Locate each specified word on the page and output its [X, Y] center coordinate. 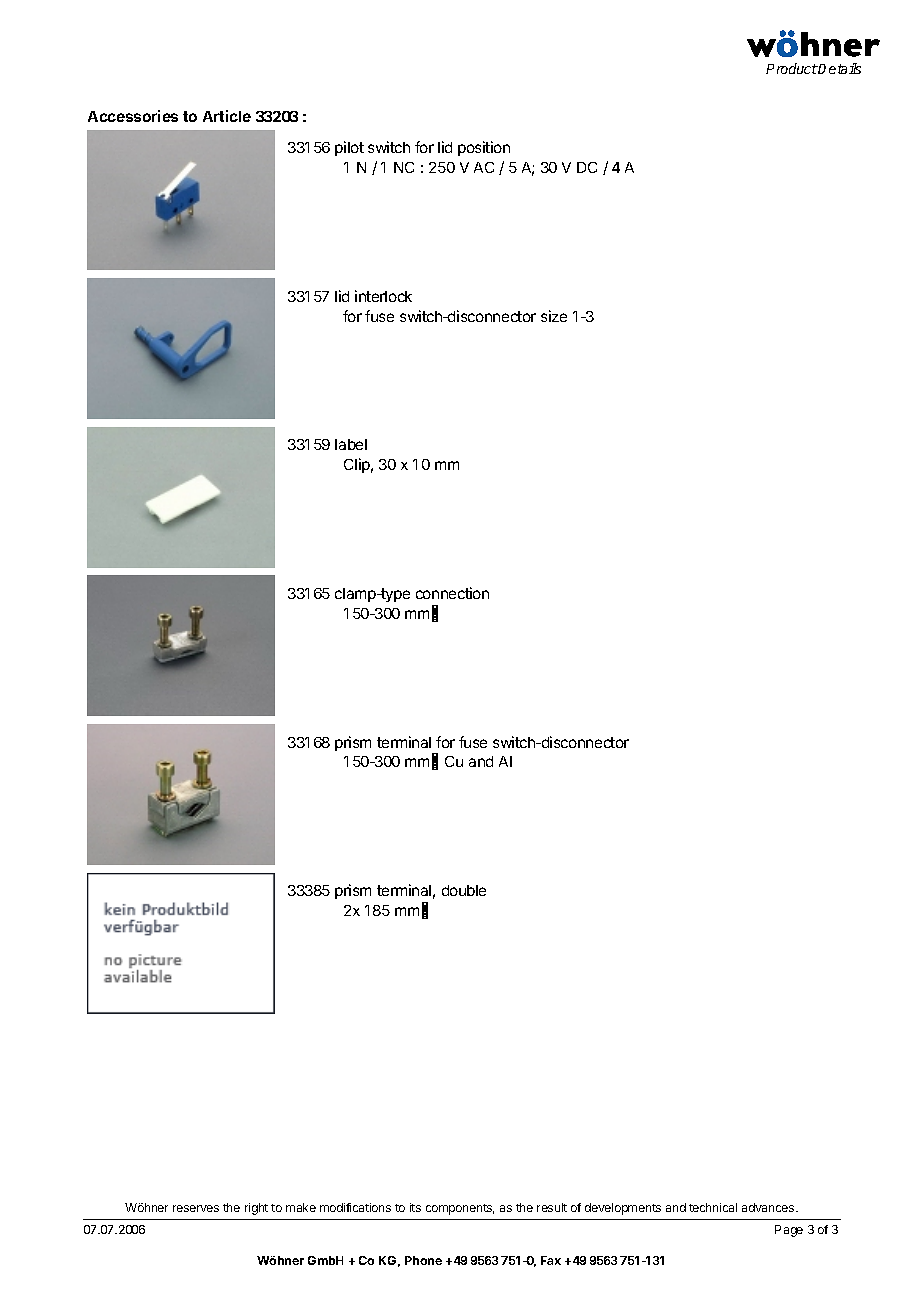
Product [792, 68]
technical [713, 1207]
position [484, 148]
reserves [196, 1208]
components [460, 1209]
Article [227, 116]
